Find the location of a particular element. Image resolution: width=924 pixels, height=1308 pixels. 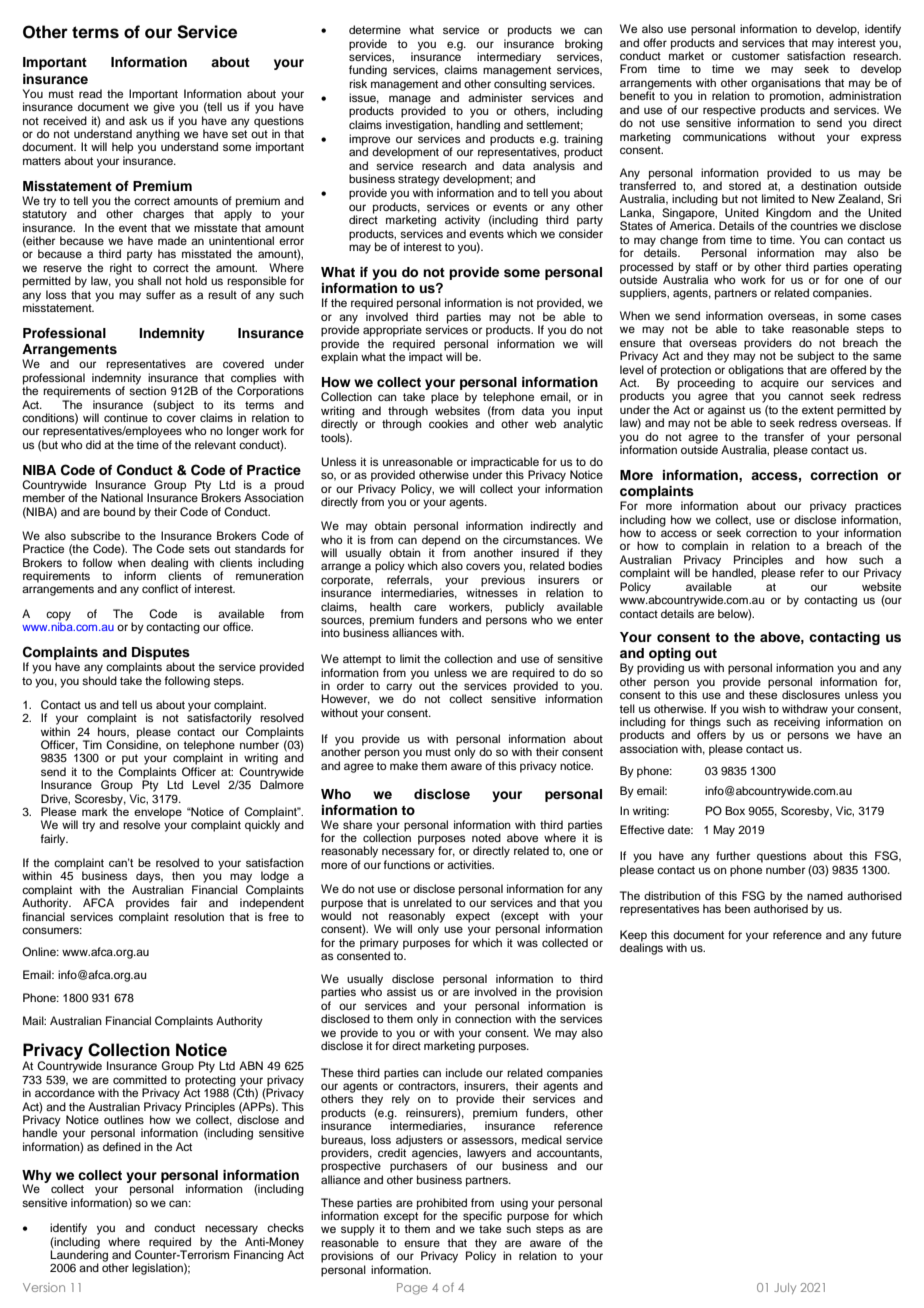

give is located at coordinates (164, 108).
